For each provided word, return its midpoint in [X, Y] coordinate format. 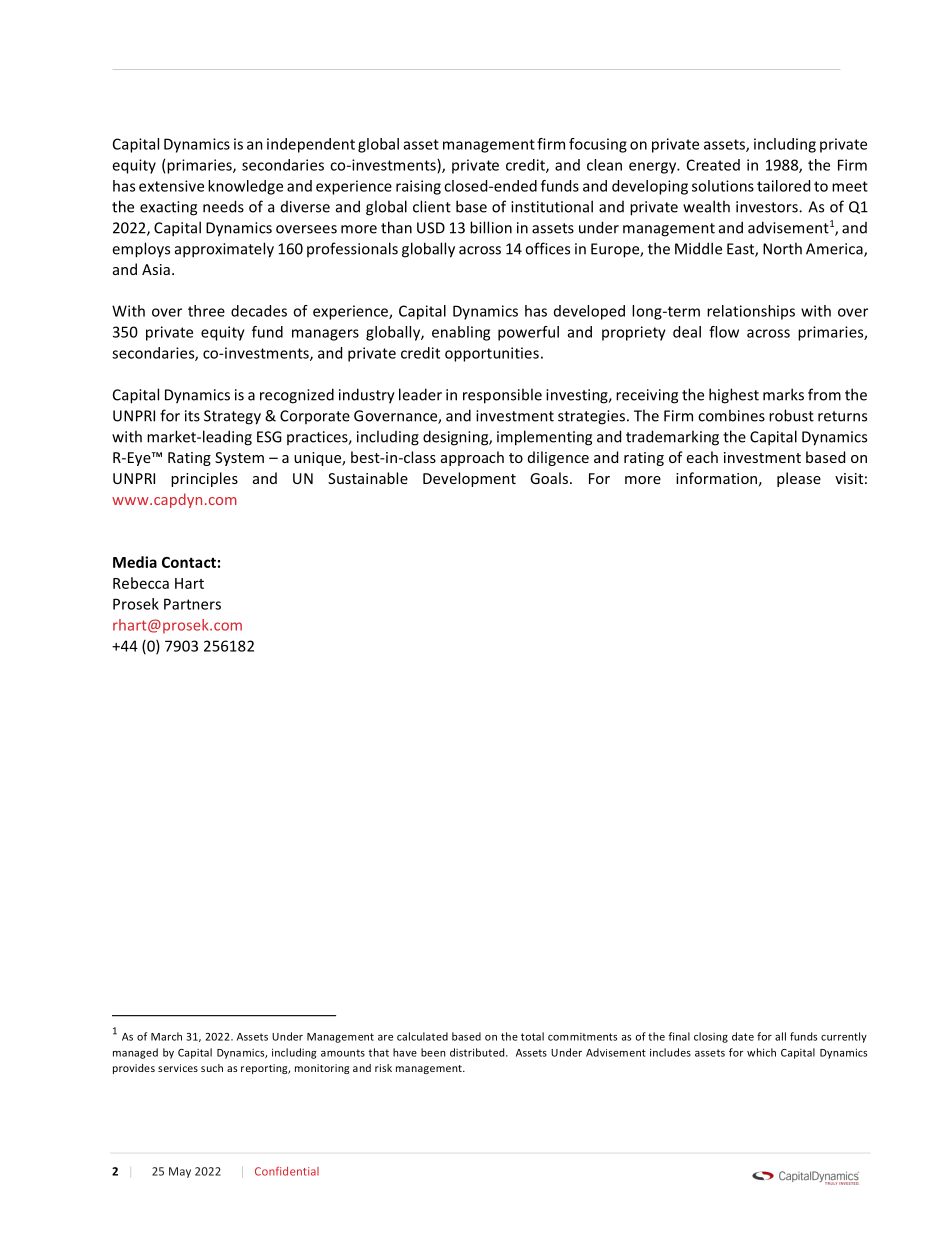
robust [791, 415]
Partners [192, 604]
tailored [783, 186]
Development [469, 479]
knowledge [245, 187]
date [743, 1036]
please [799, 479]
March [166, 1036]
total [532, 1036]
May [180, 1172]
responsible [502, 396]
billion [491, 227]
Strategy [232, 417]
